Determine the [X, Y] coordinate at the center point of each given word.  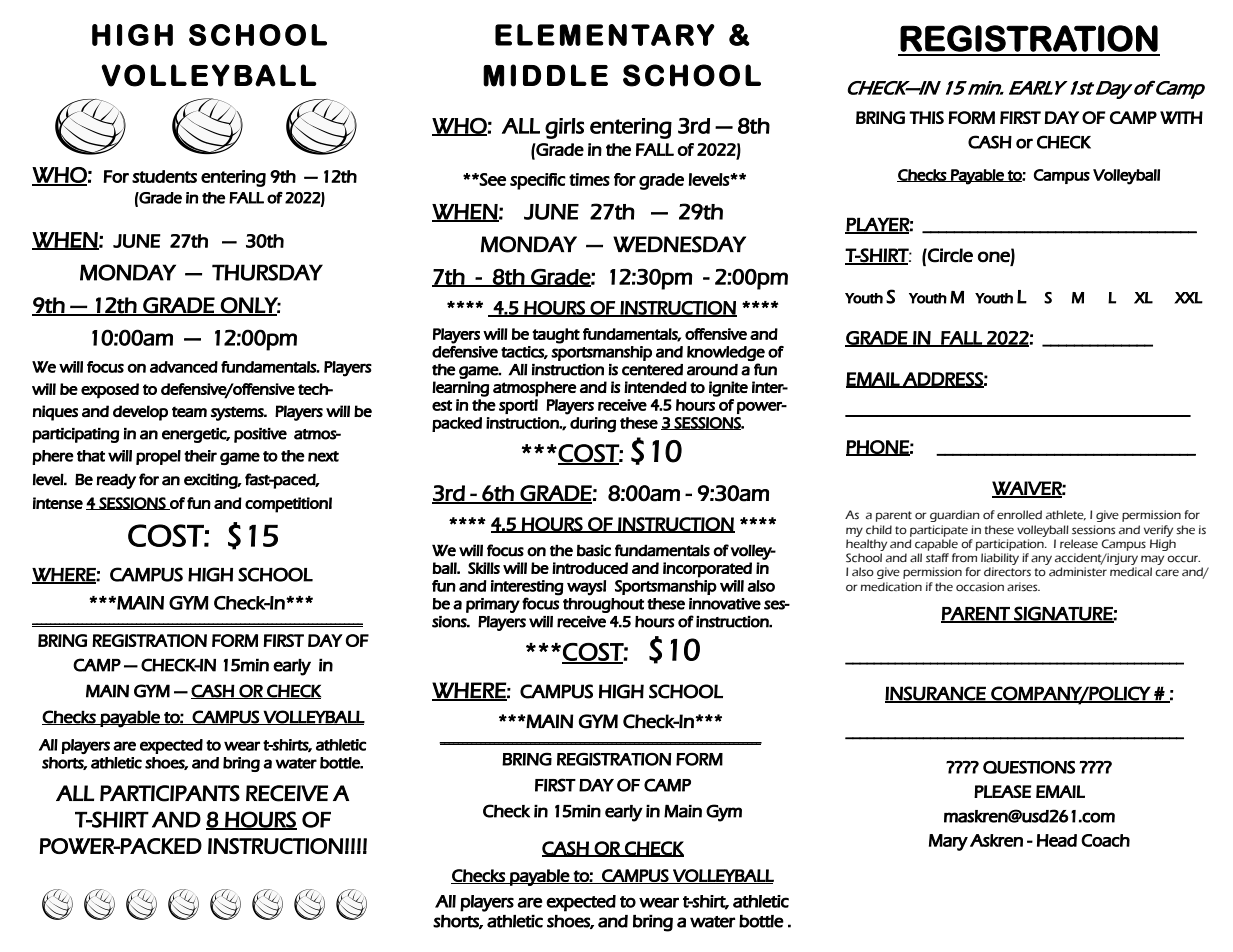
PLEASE [1002, 791]
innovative [725, 604]
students [164, 176]
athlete [1066, 515]
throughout [603, 605]
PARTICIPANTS [170, 793]
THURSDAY [267, 272]
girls [564, 128]
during [593, 425]
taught [556, 336]
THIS [926, 117]
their [200, 456]
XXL [1188, 298]
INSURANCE [936, 694]
